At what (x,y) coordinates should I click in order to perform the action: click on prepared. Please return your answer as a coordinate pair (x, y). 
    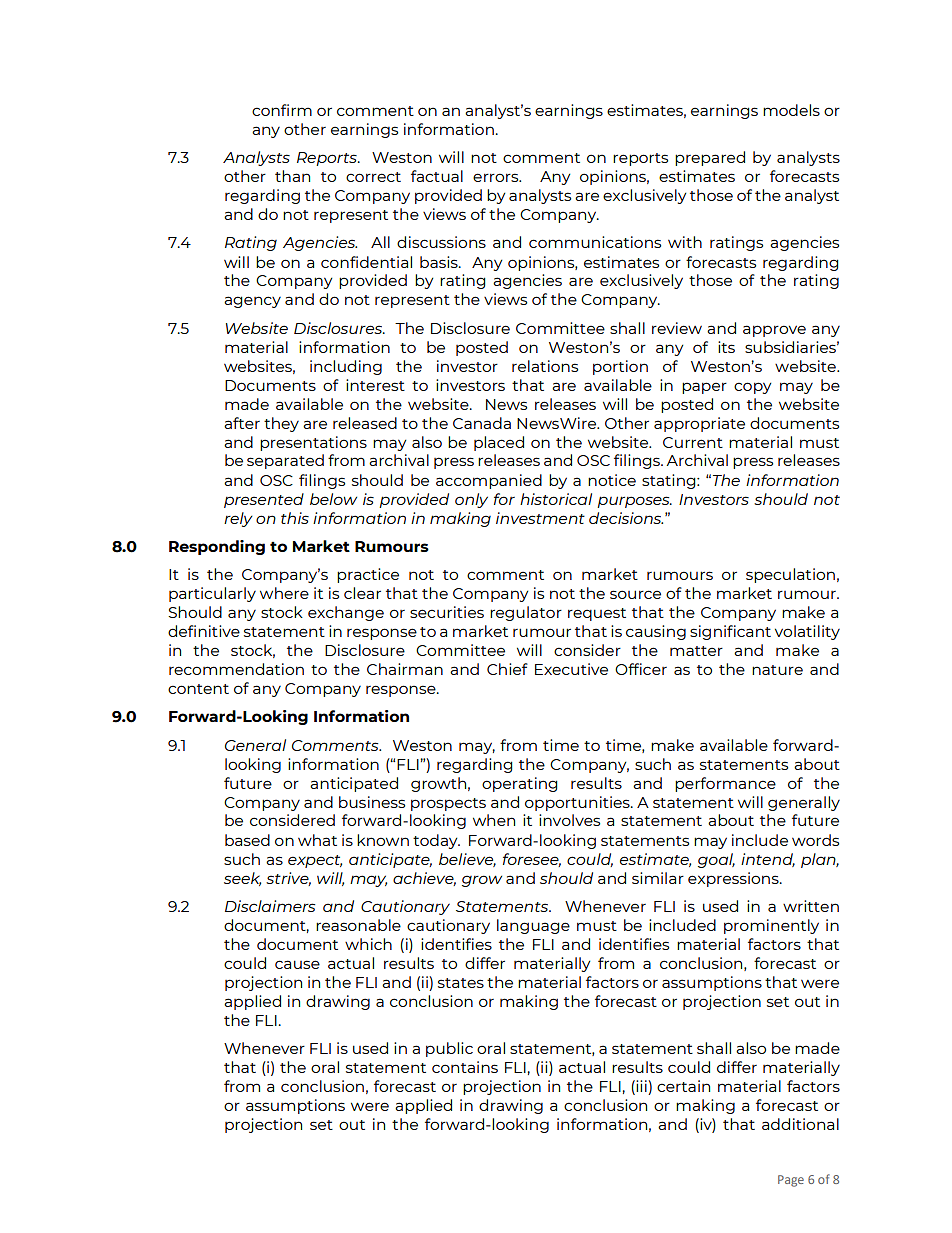
    Looking at the image, I should click on (710, 158).
